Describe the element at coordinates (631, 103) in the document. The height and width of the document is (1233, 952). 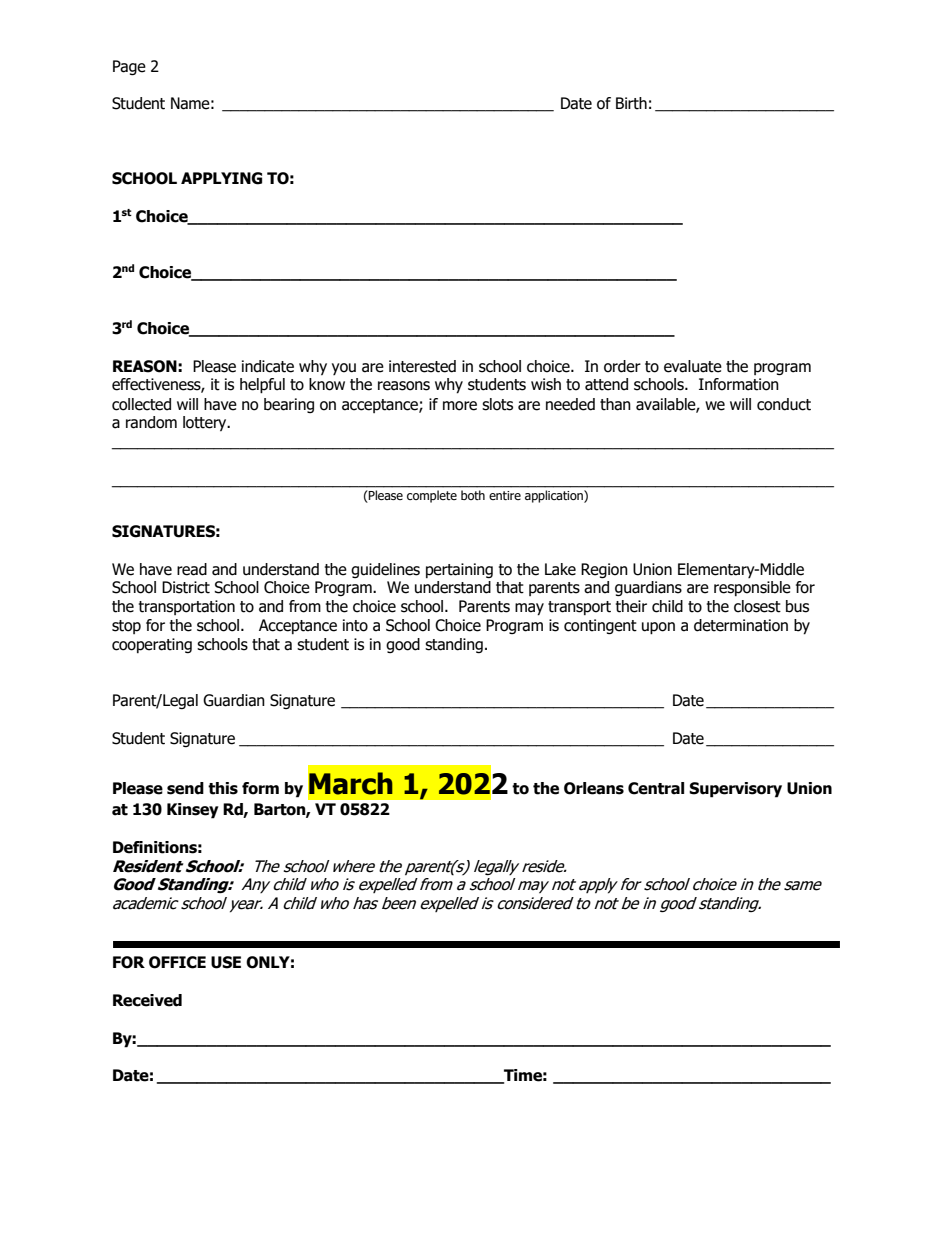
I see `Birth` at that location.
